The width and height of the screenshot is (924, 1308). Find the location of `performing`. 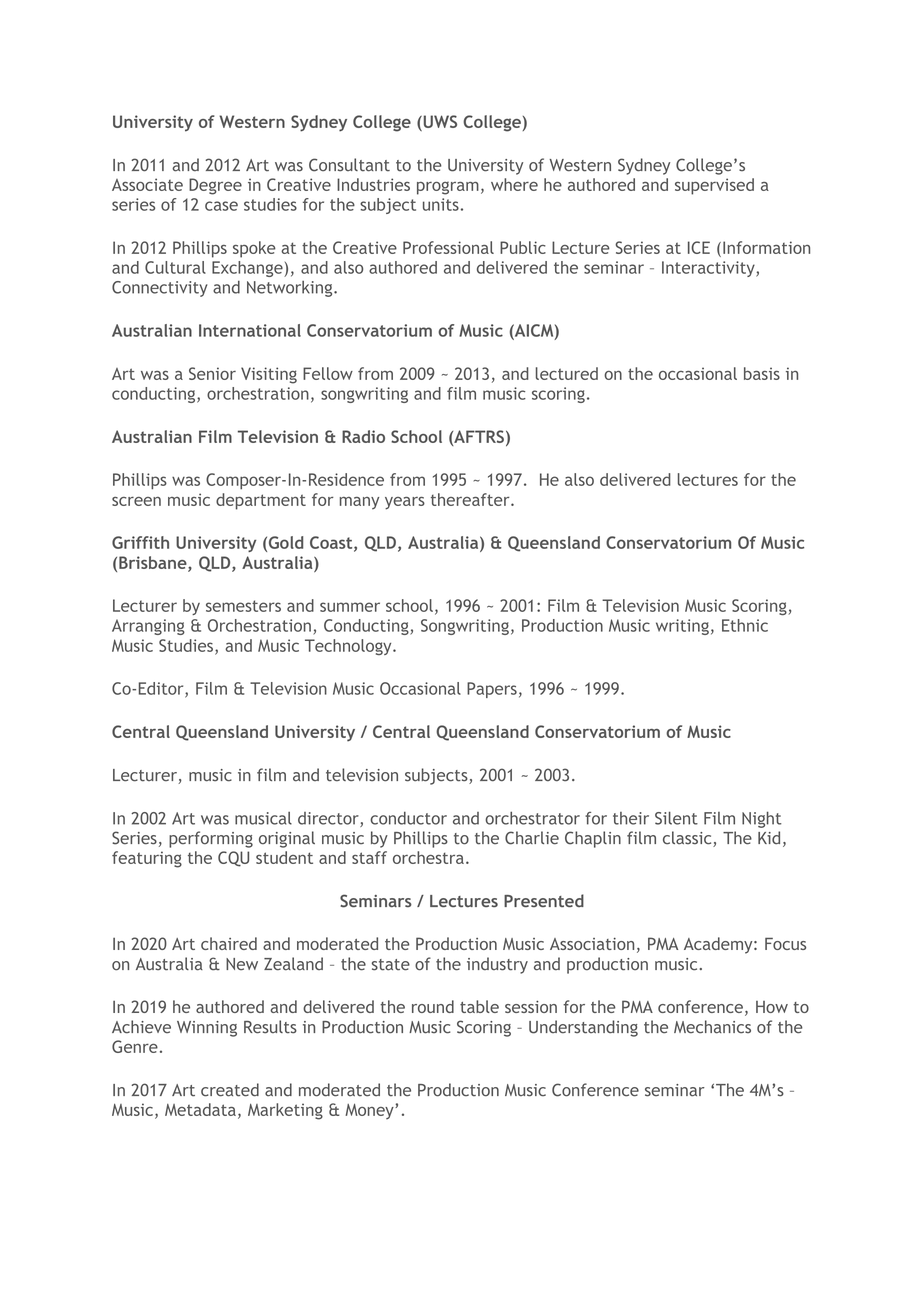

performing is located at coordinates (211, 839).
